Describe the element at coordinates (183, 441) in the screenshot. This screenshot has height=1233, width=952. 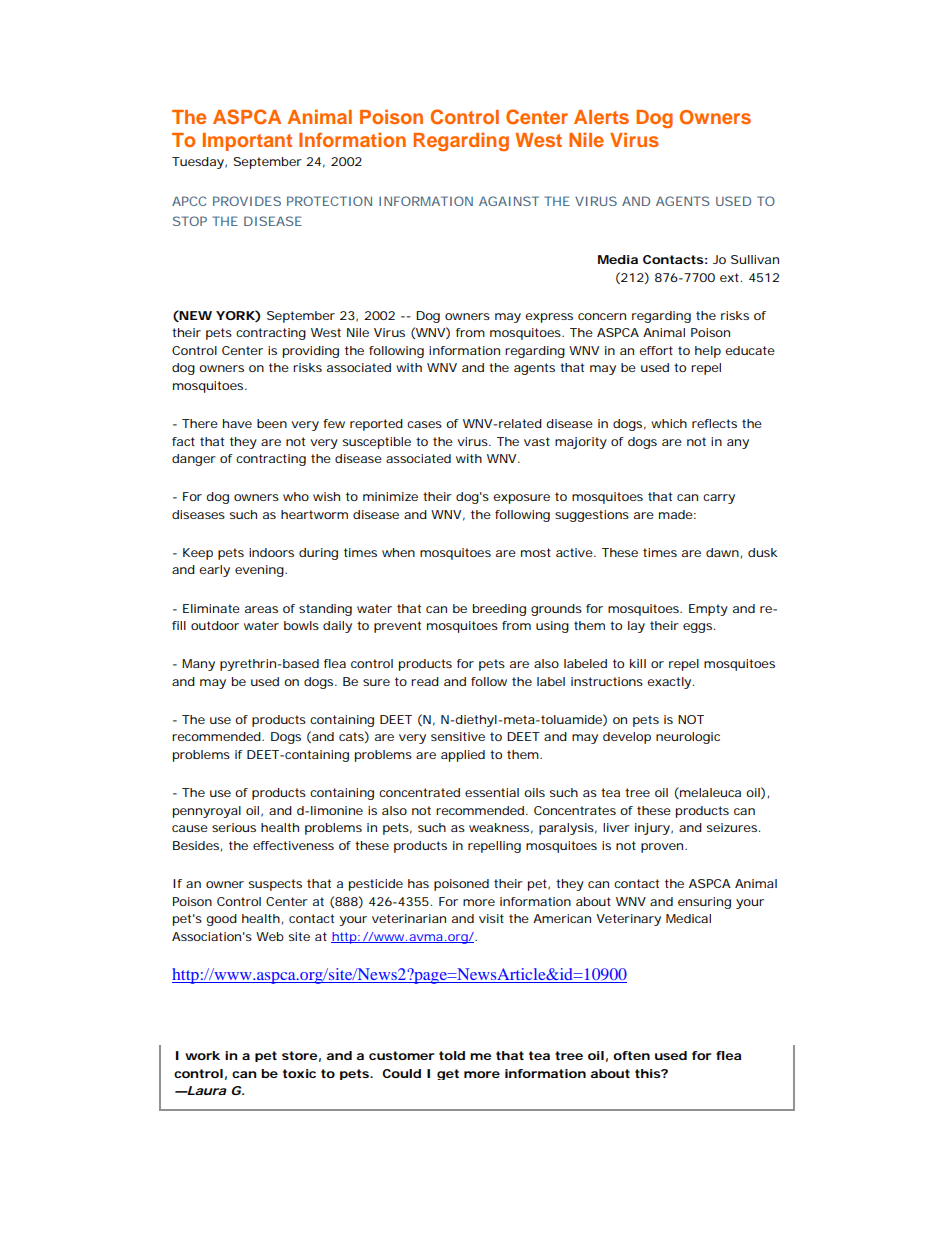
I see `fact` at that location.
